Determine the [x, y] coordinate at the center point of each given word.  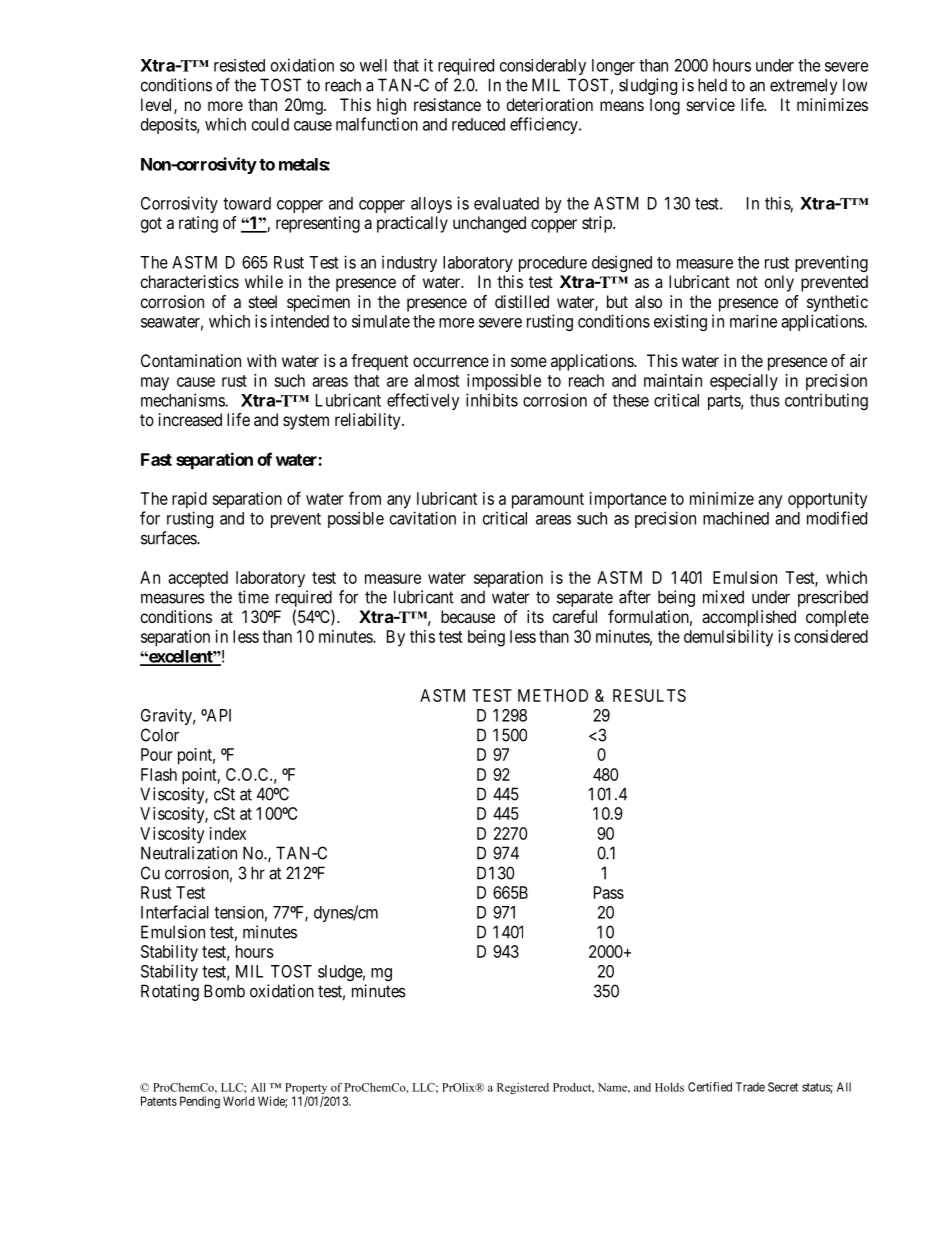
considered [831, 636]
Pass [609, 892]
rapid [189, 500]
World [238, 1101]
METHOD [553, 695]
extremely [804, 86]
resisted [239, 65]
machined [736, 518]
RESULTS [649, 695]
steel [263, 301]
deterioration [550, 104]
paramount [548, 501]
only [779, 283]
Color [160, 735]
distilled [522, 301]
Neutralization [189, 853]
